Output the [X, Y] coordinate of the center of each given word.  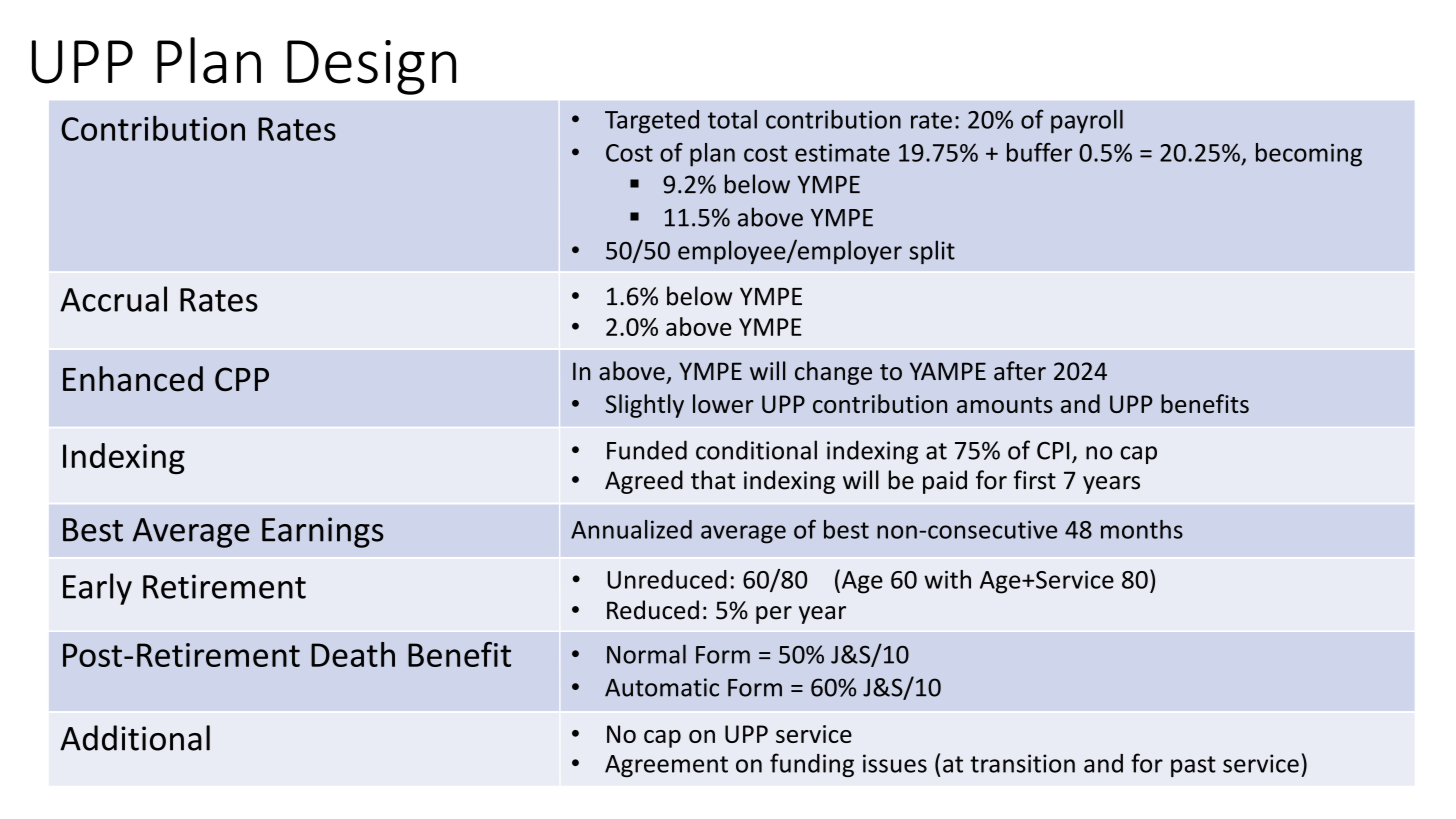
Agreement [666, 766]
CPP [242, 379]
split [932, 252]
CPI [1053, 451]
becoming [1309, 155]
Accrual [113, 299]
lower [723, 403]
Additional [135, 738]
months [1142, 529]
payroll [1087, 122]
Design [371, 67]
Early [97, 589]
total [732, 119]
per [774, 615]
